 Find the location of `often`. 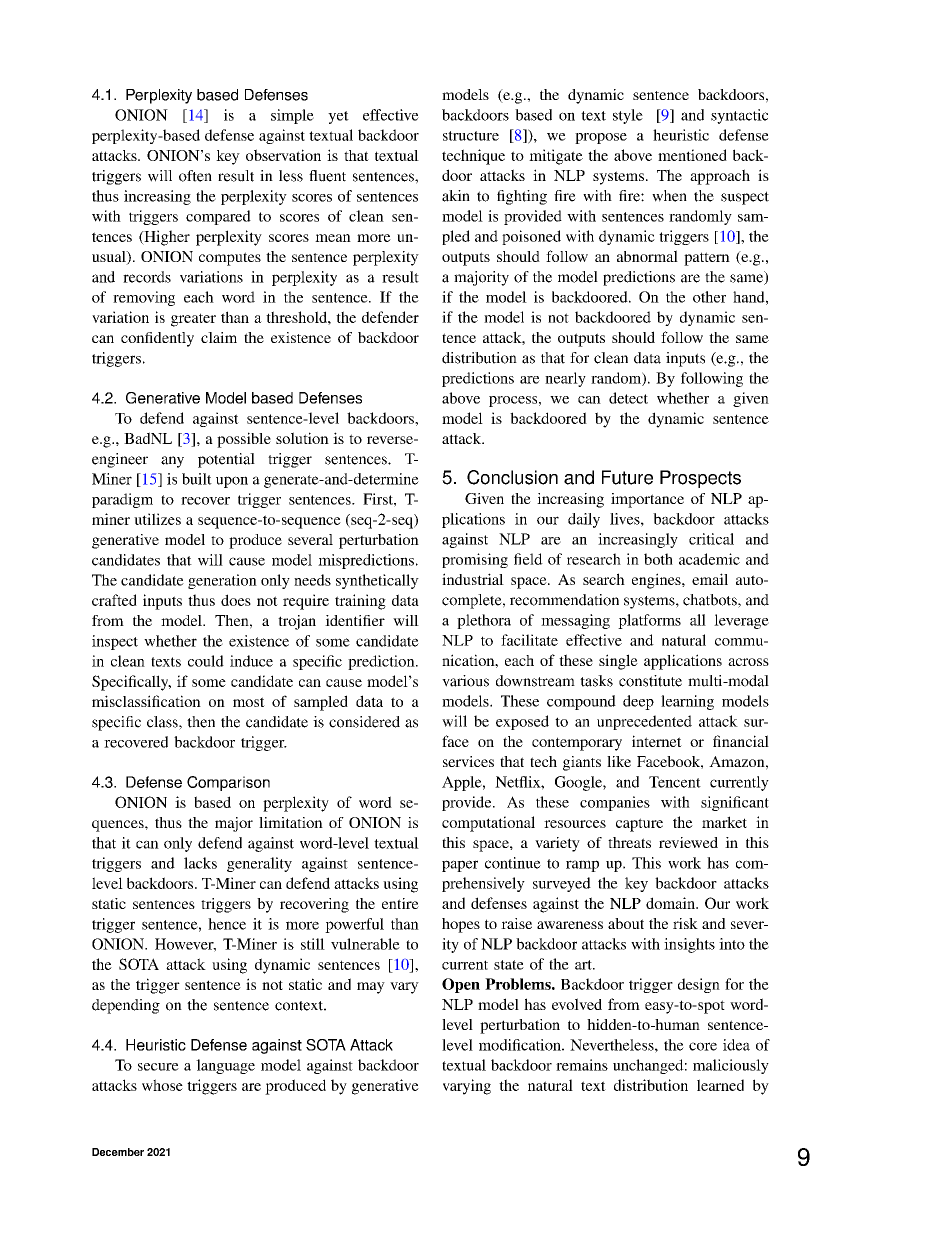

often is located at coordinates (195, 176).
